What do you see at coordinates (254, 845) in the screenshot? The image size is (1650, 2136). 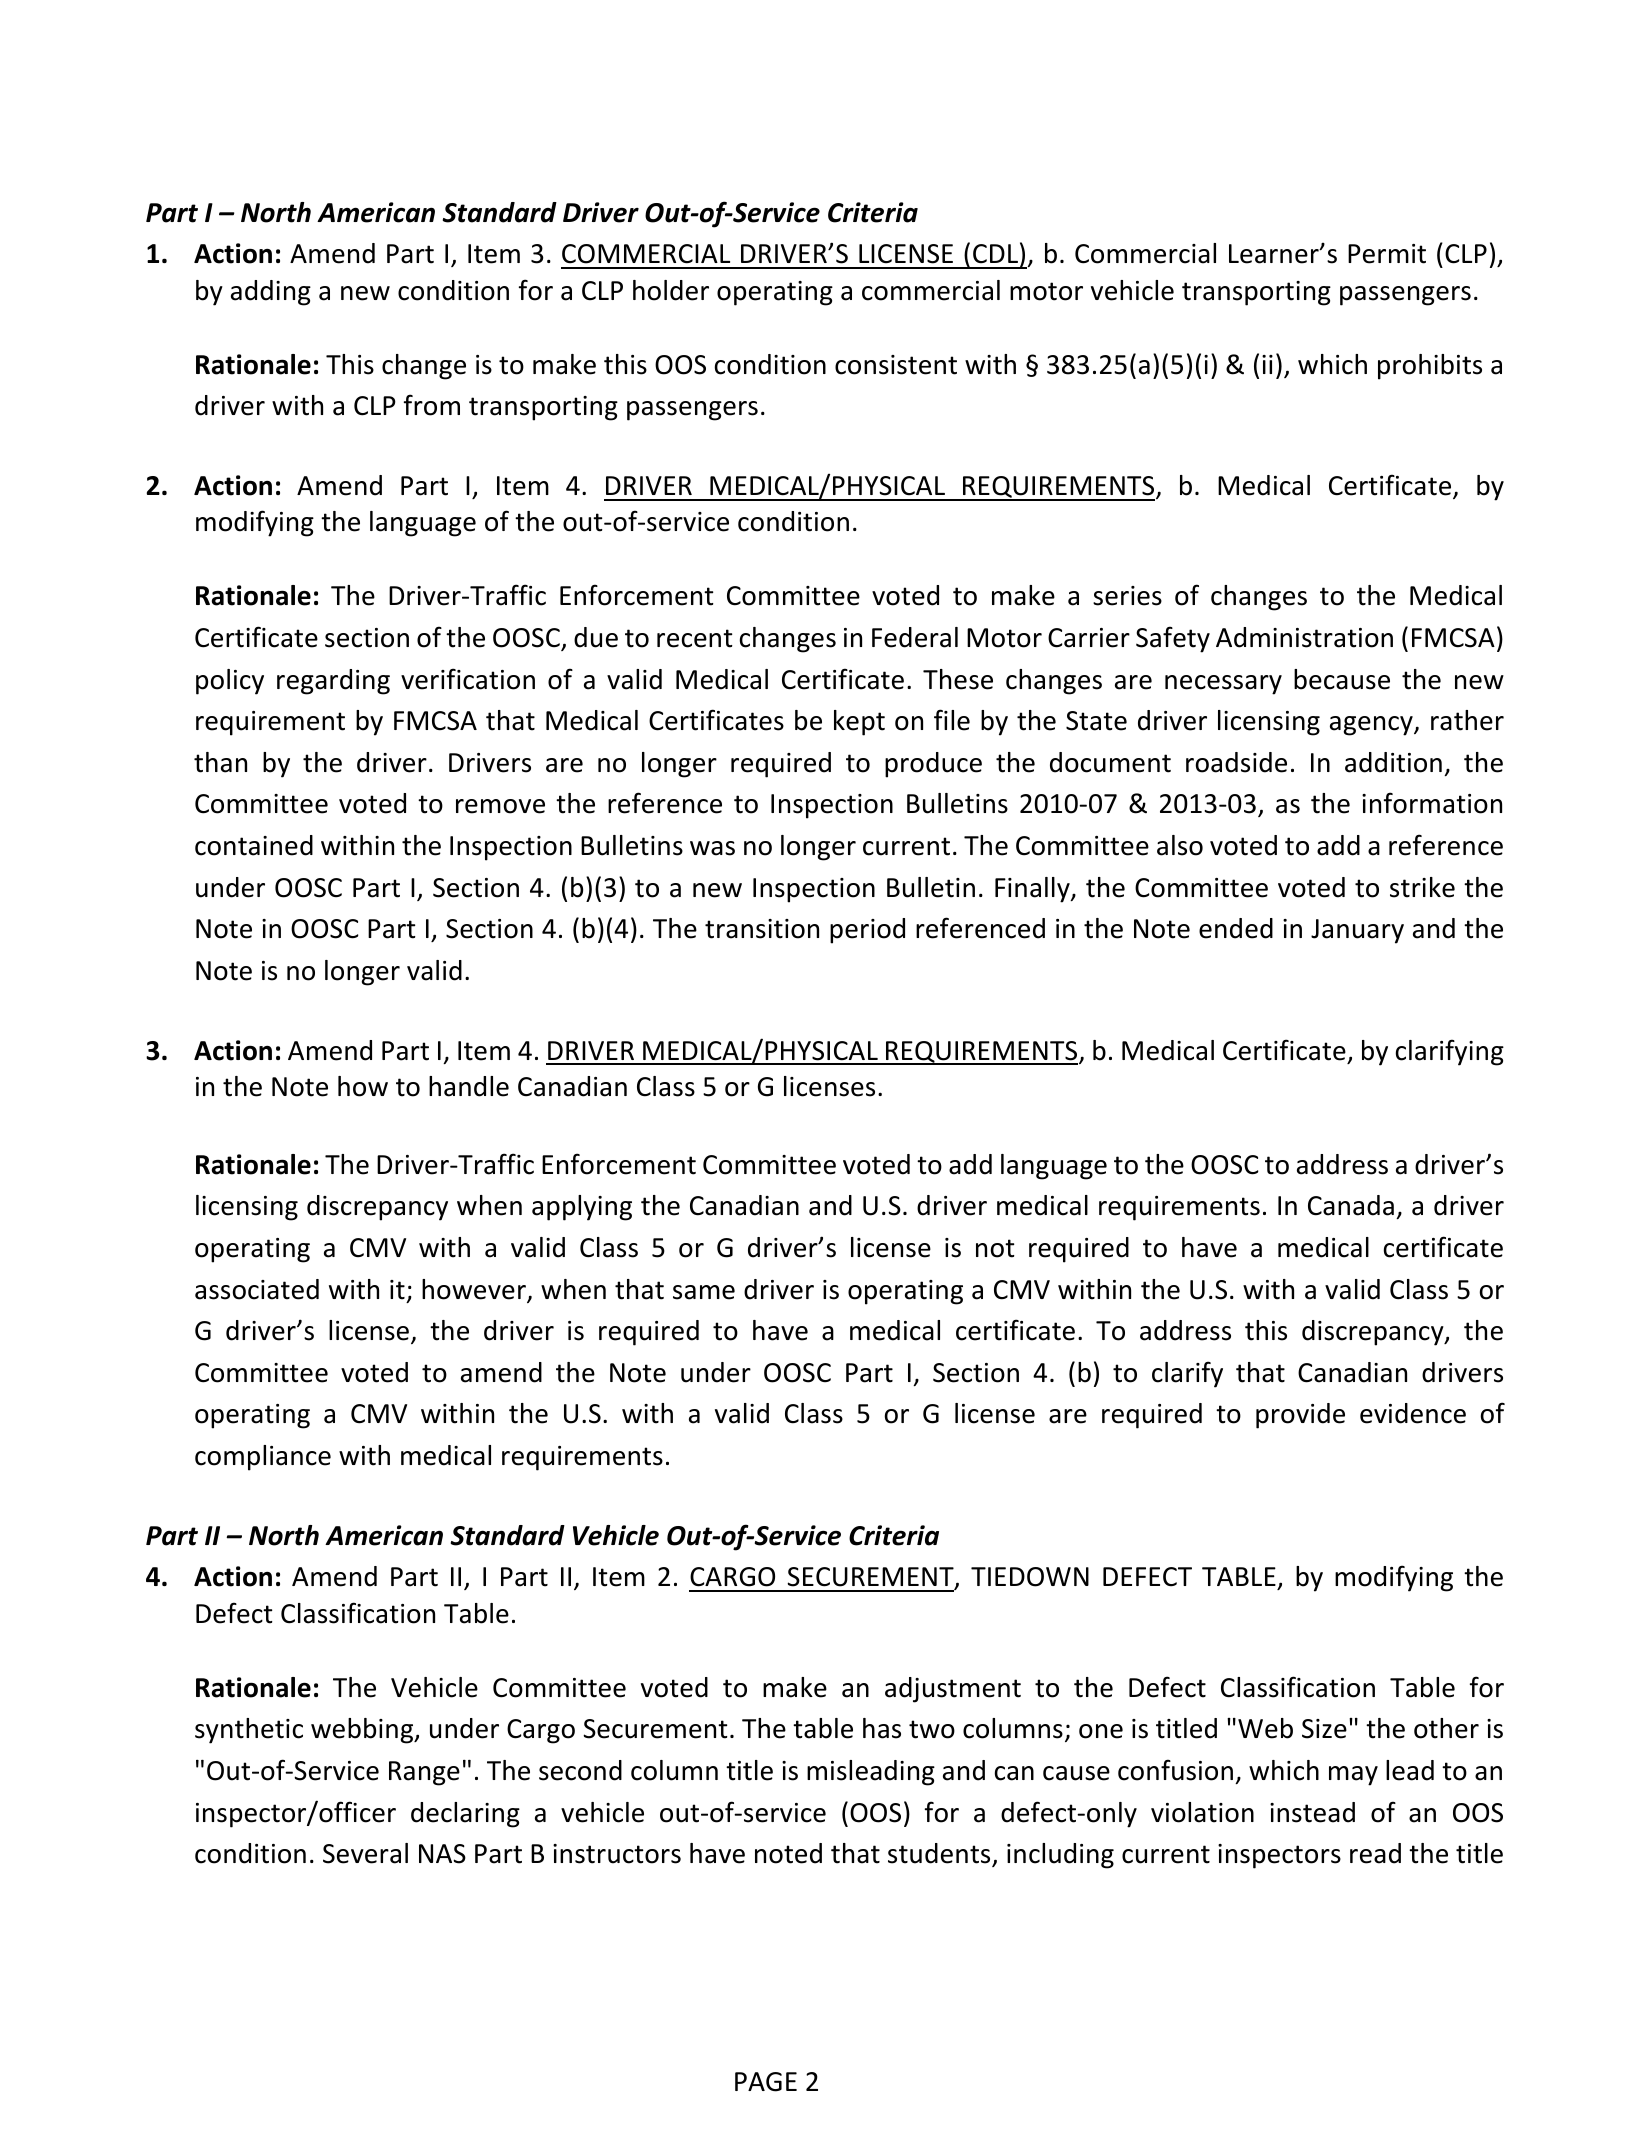 I see `contained` at bounding box center [254, 845].
